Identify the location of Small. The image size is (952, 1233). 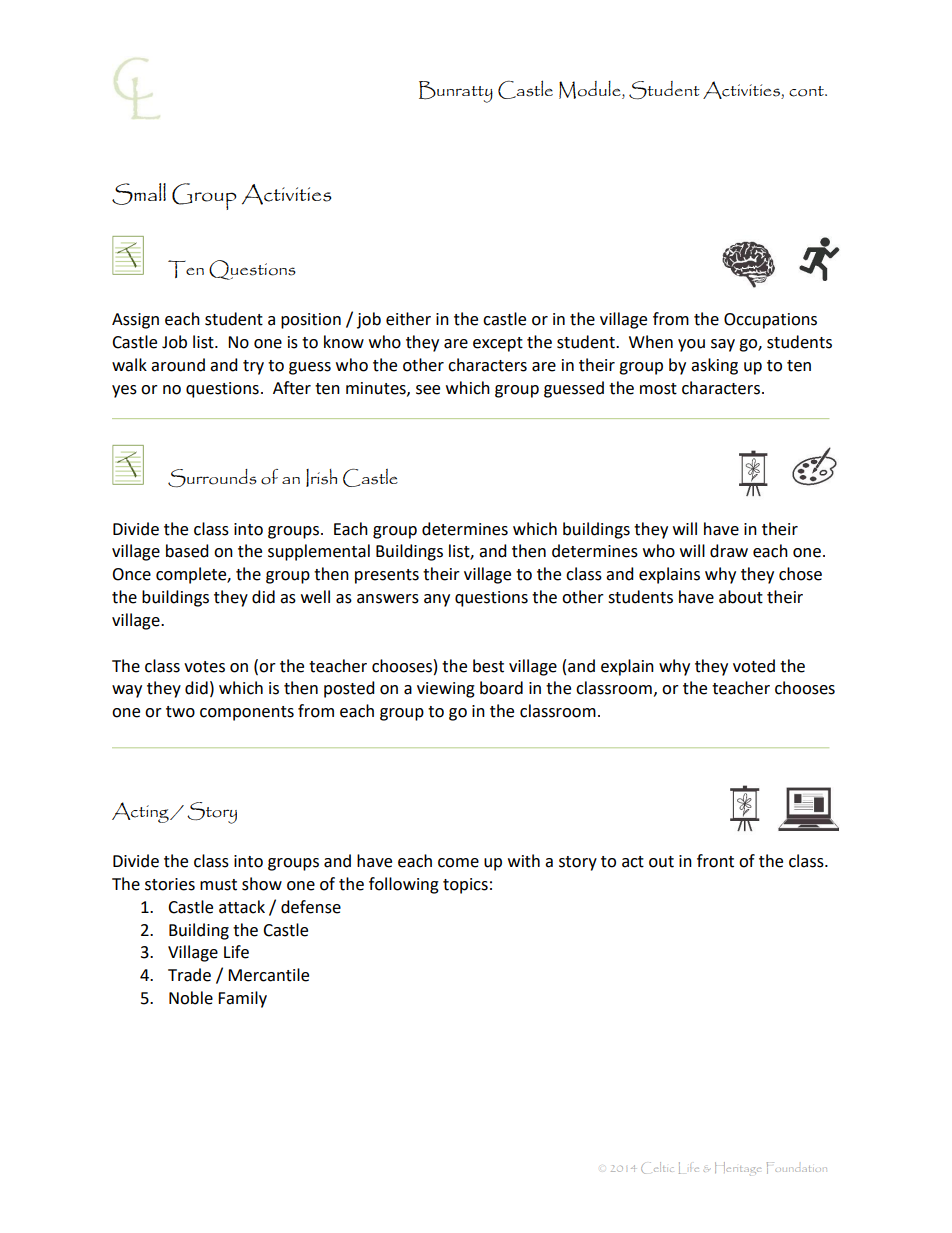
(139, 194).
